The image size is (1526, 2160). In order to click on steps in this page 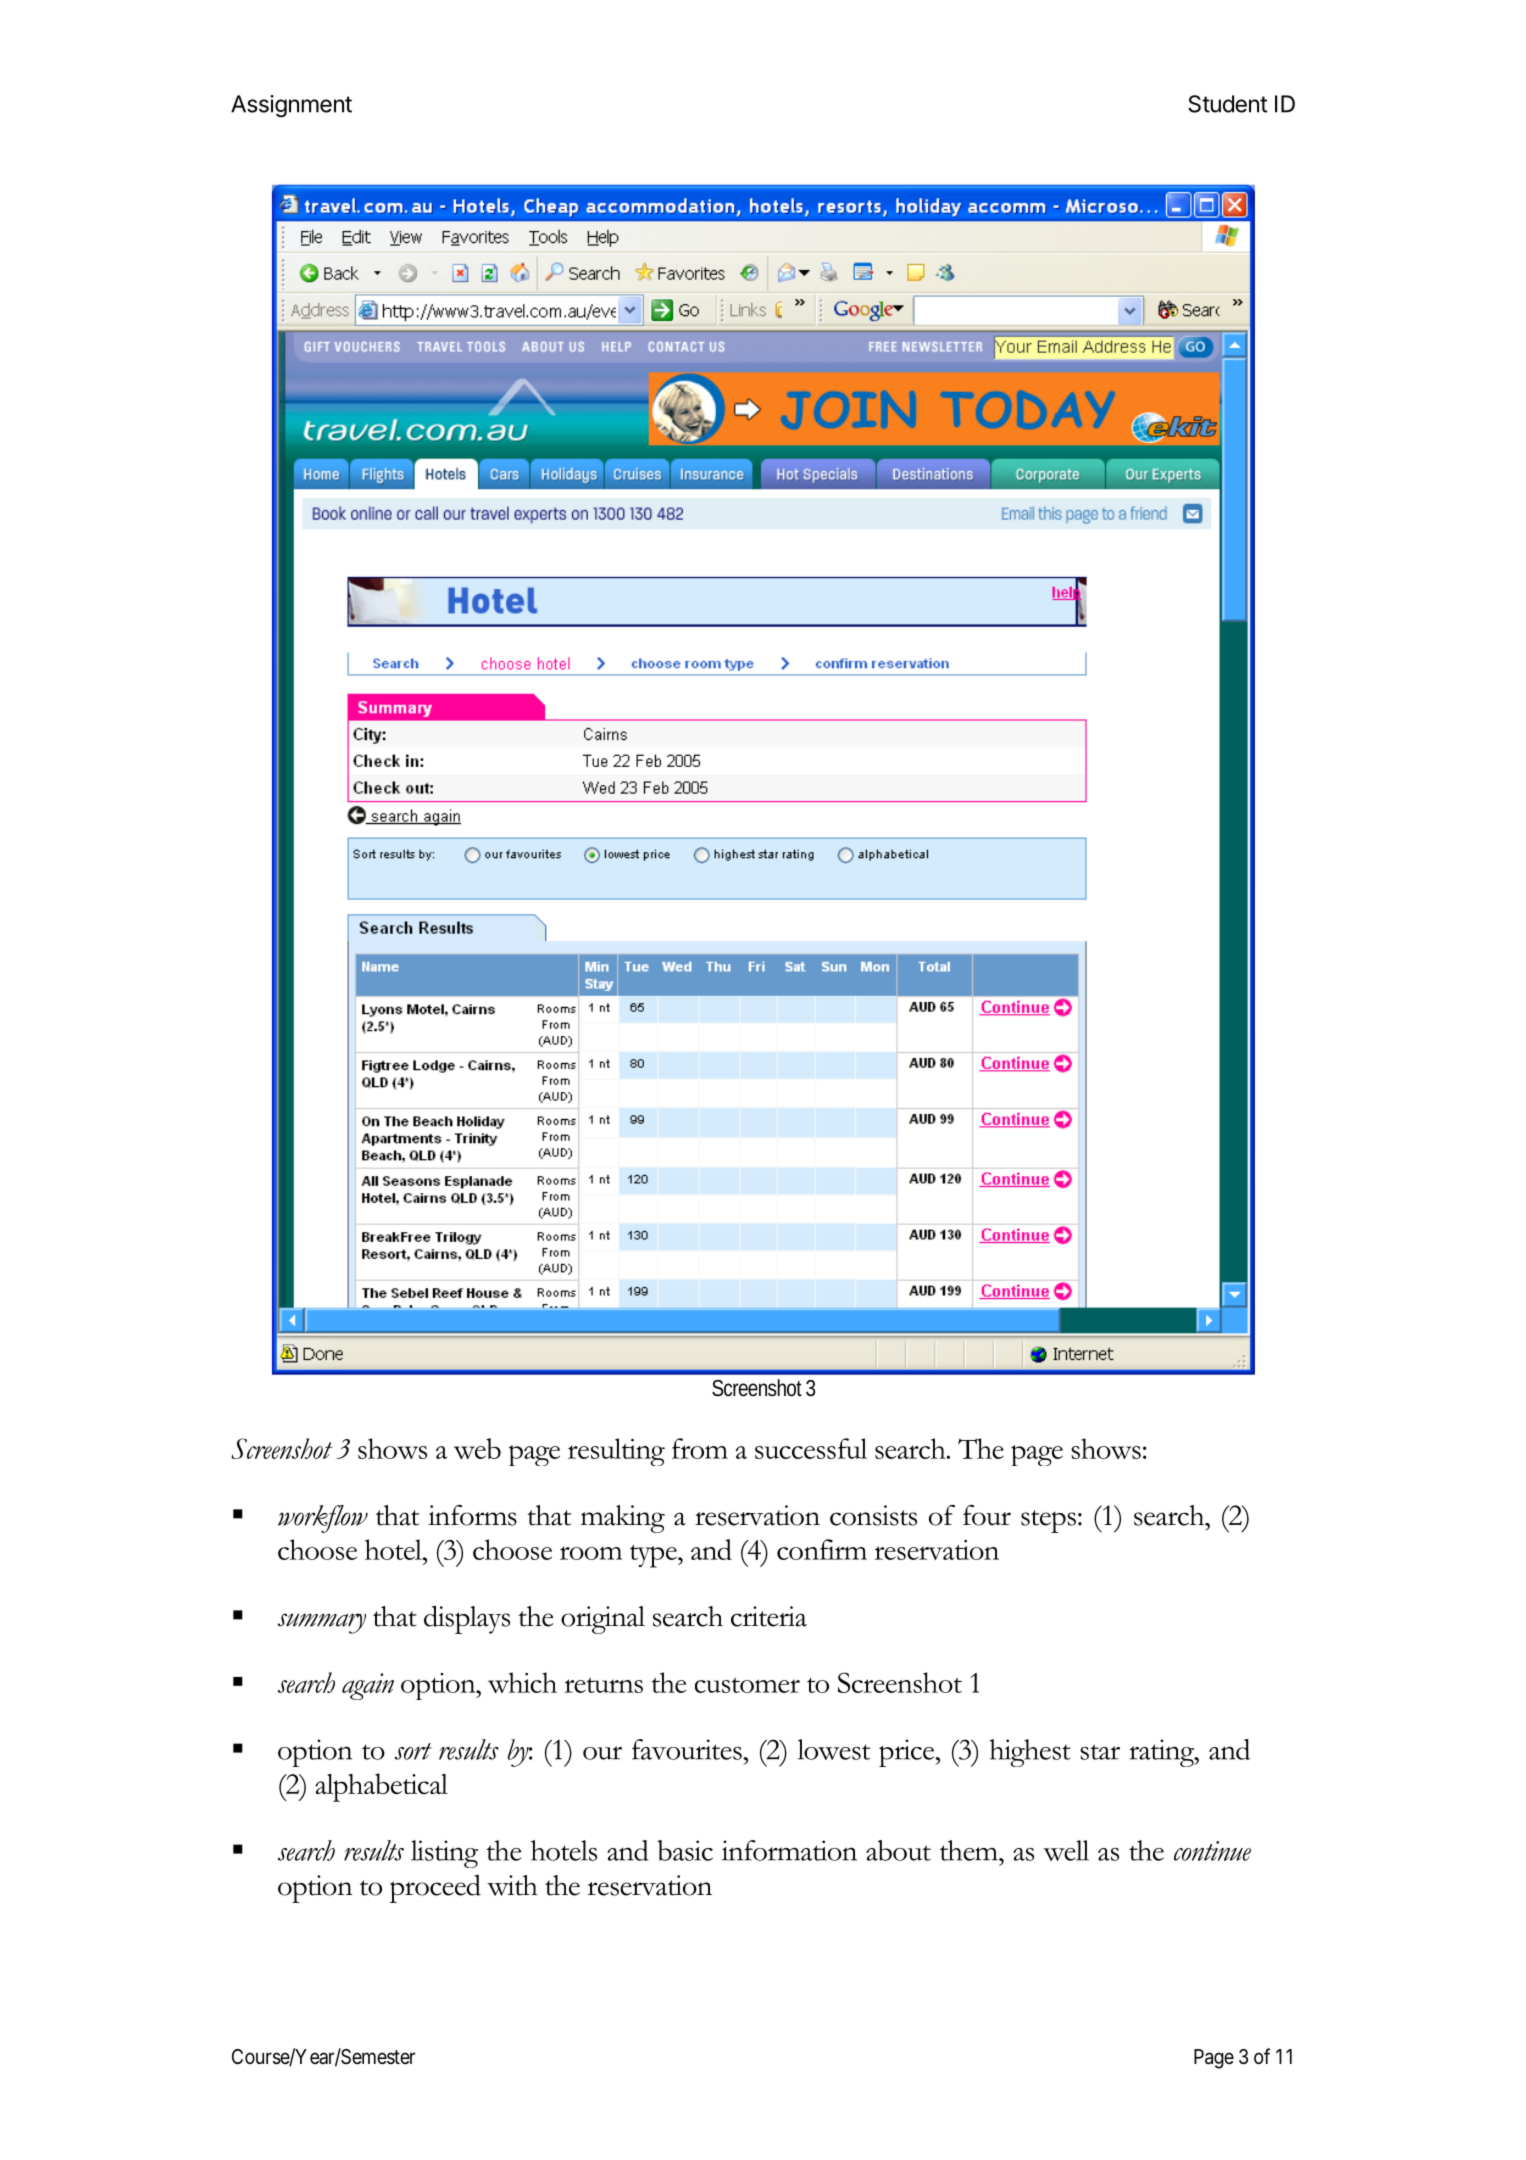, I will do `click(1048, 1521)`.
